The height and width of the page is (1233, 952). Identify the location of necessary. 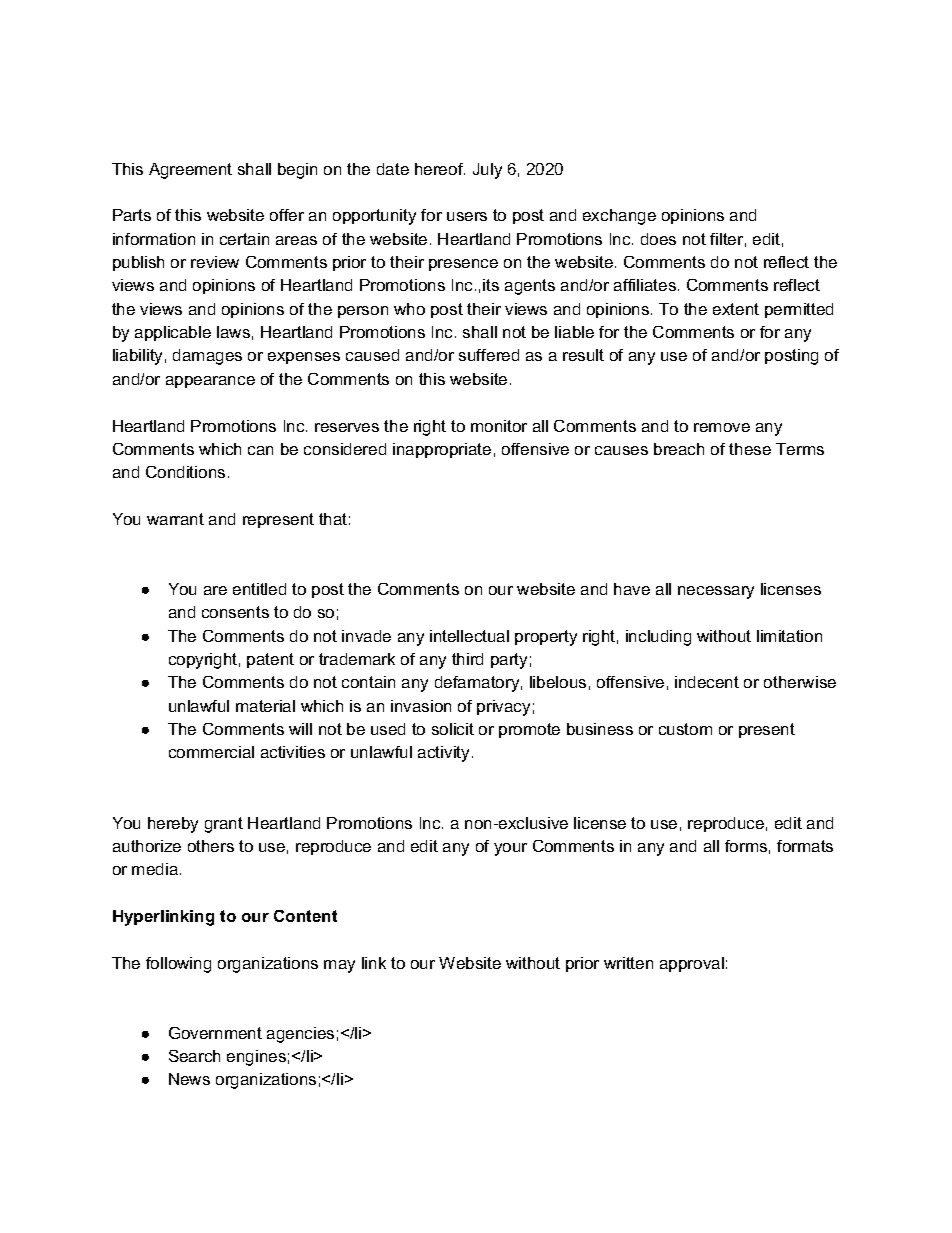
(716, 592).
